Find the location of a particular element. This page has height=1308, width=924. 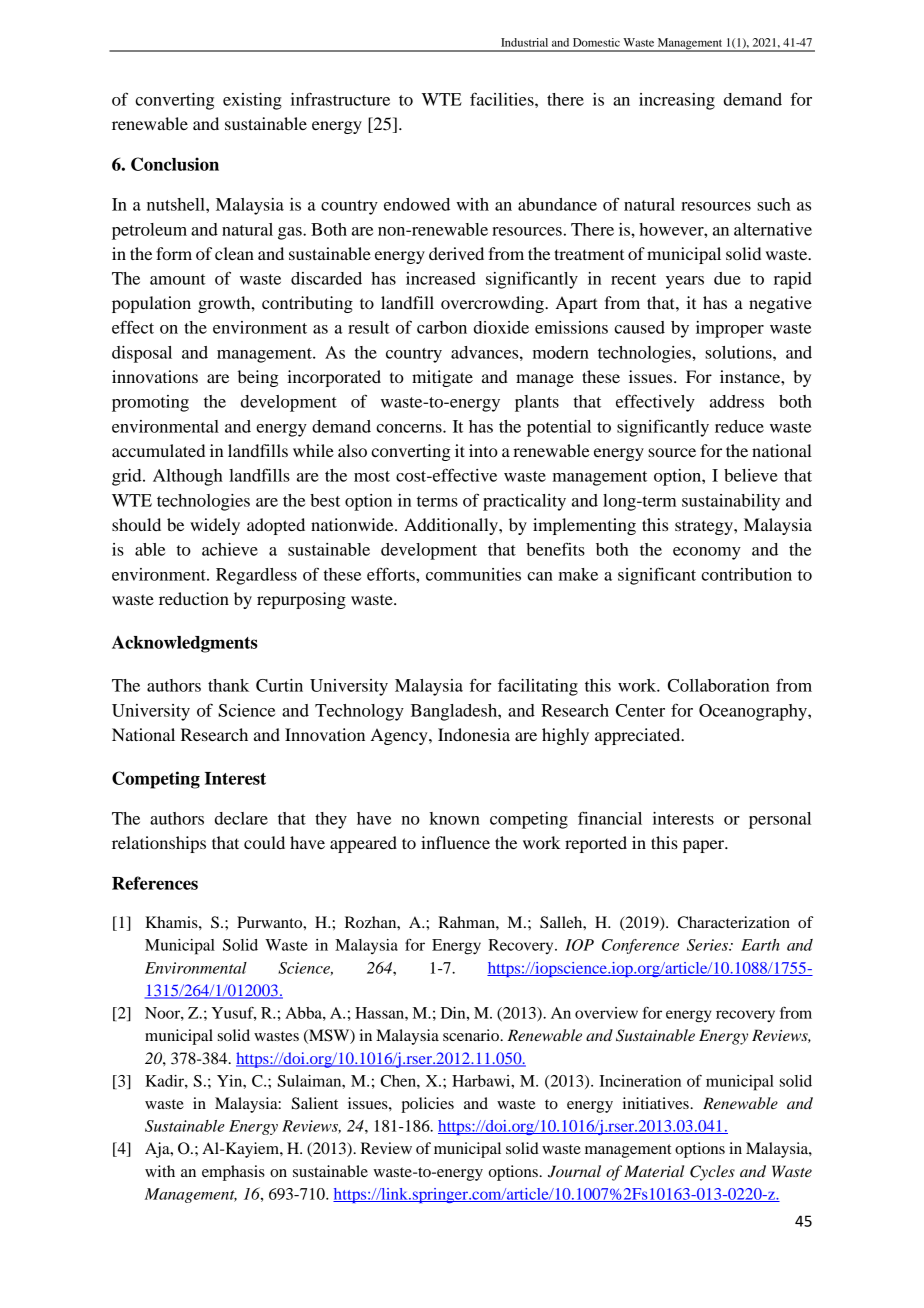

emphasis is located at coordinates (233, 1173).
